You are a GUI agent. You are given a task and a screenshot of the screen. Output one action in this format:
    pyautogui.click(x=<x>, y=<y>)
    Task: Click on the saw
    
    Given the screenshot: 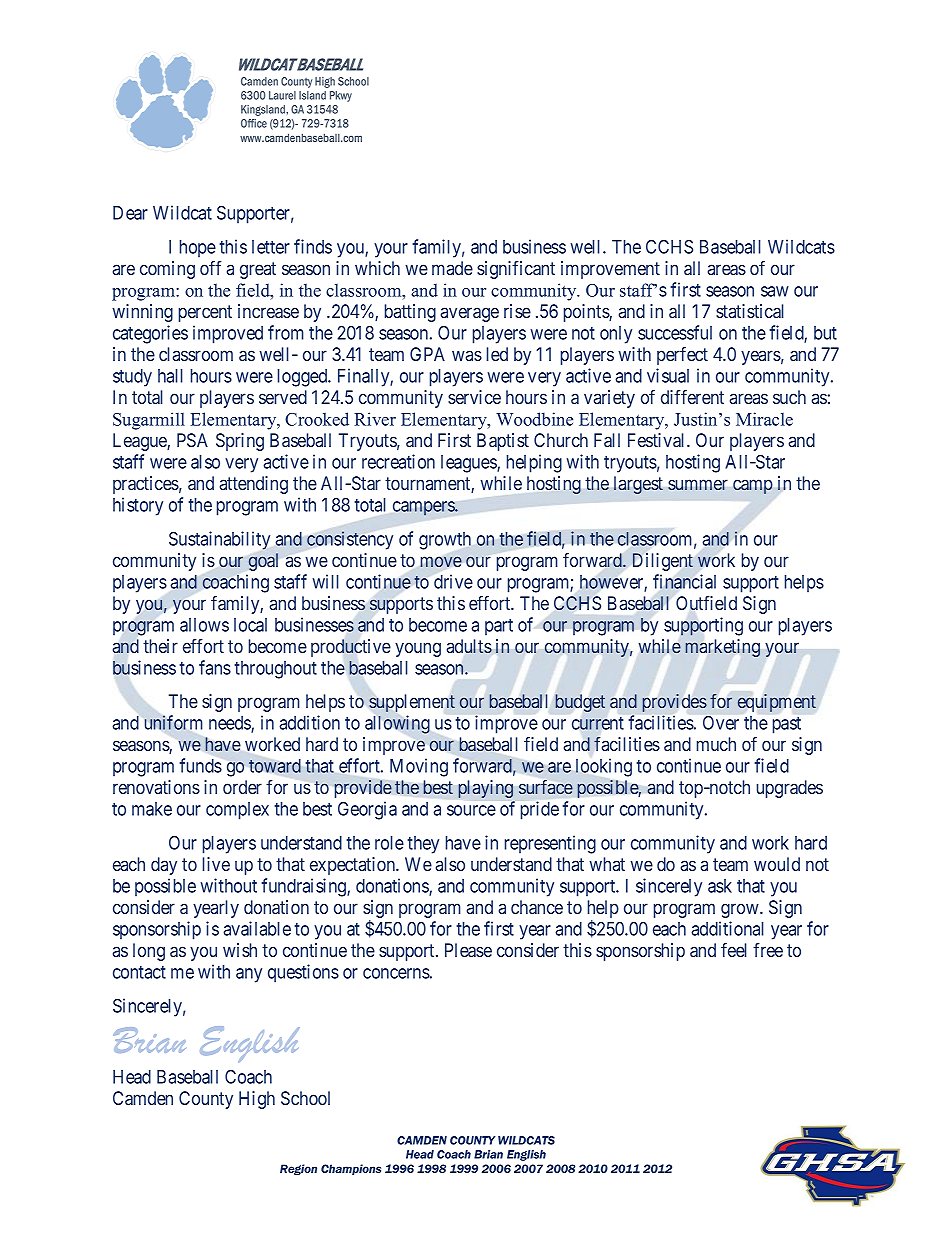 What is the action you would take?
    pyautogui.click(x=775, y=291)
